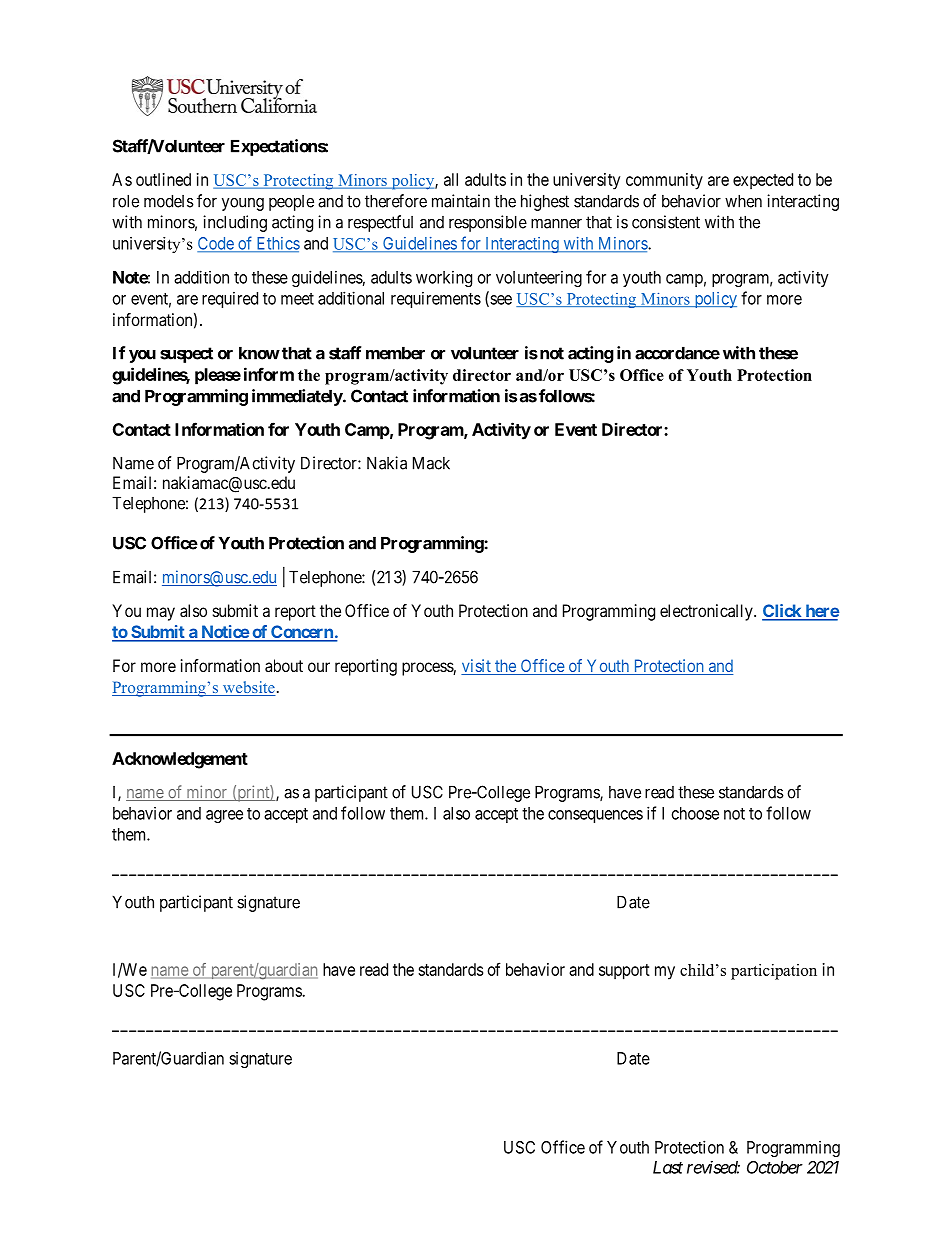  I want to click on consequences, so click(595, 816).
